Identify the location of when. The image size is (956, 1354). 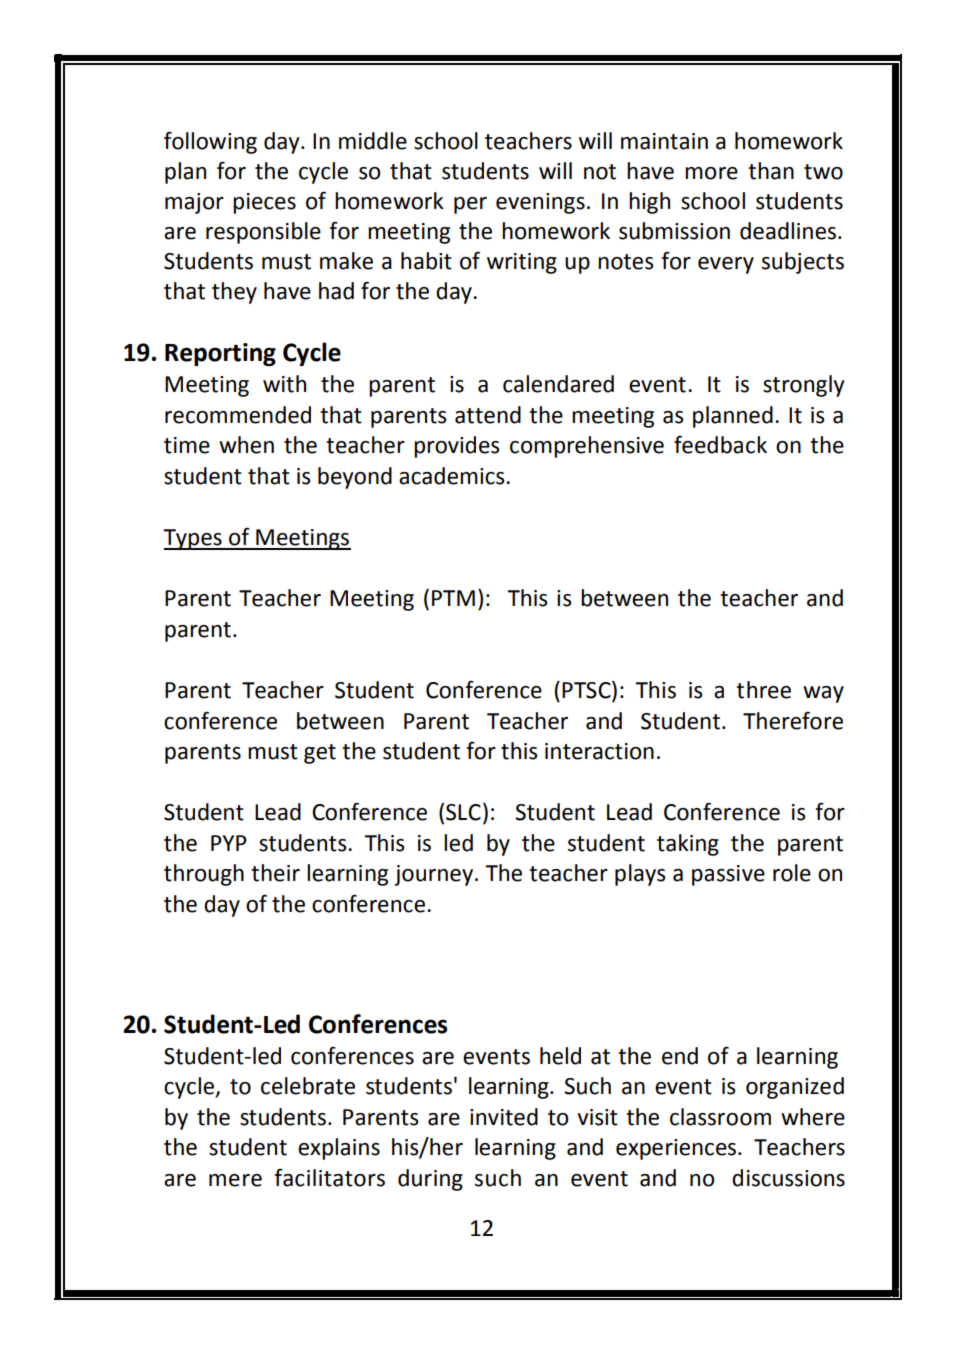
(246, 445).
